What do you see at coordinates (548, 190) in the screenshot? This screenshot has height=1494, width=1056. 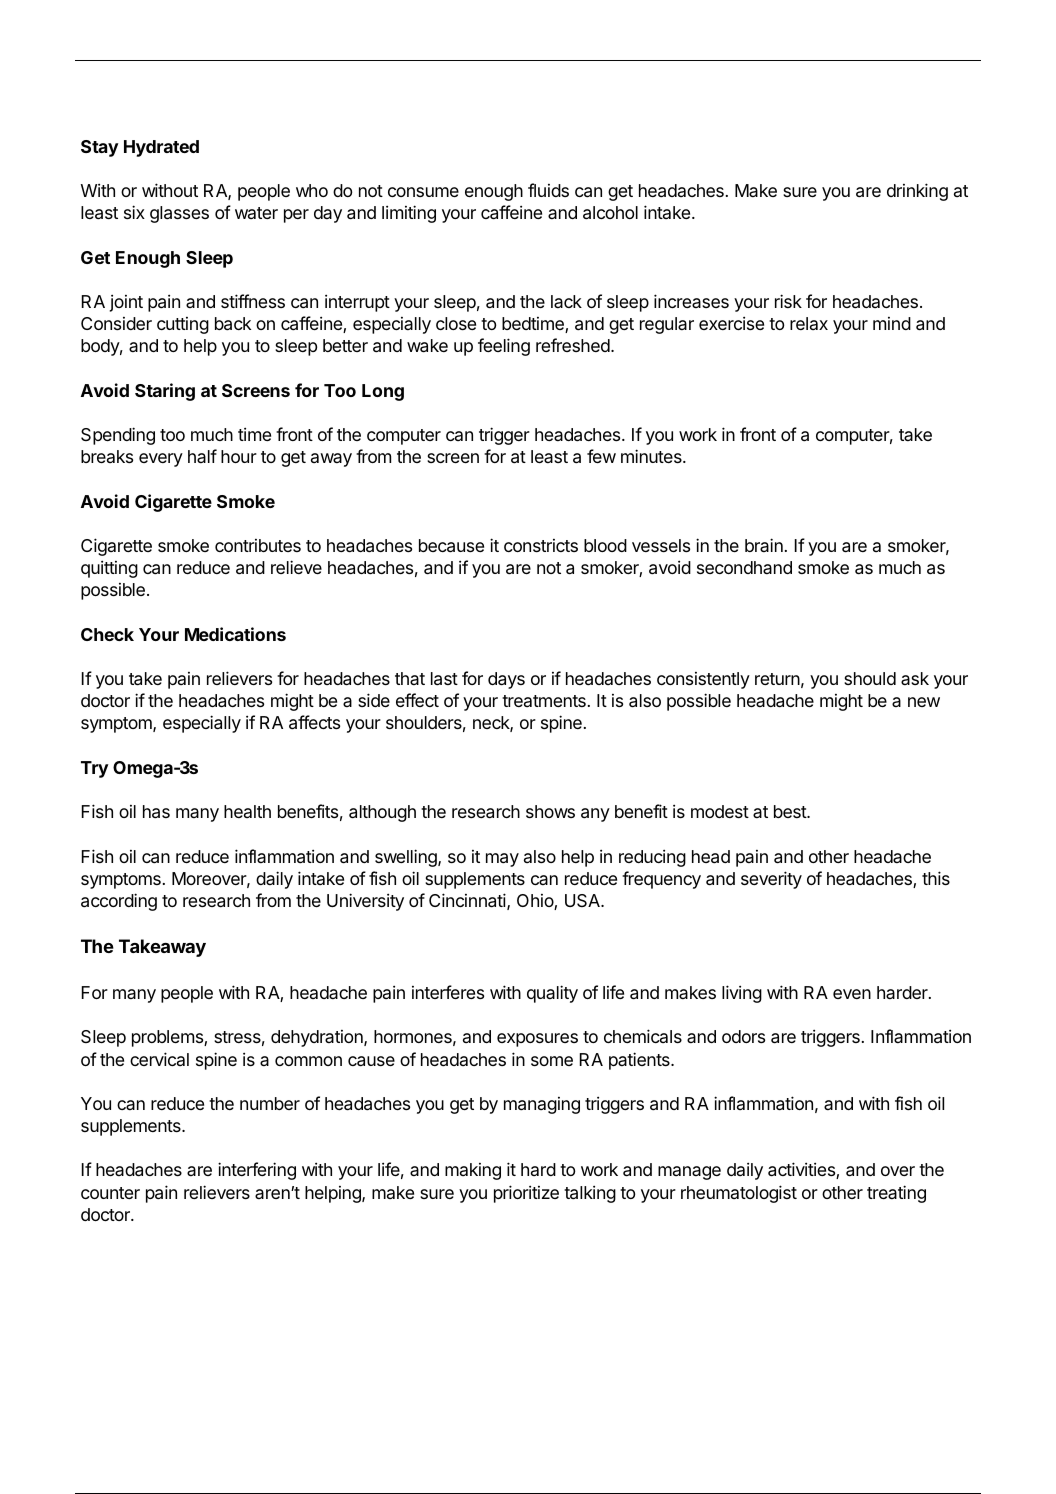 I see `fluids` at bounding box center [548, 190].
